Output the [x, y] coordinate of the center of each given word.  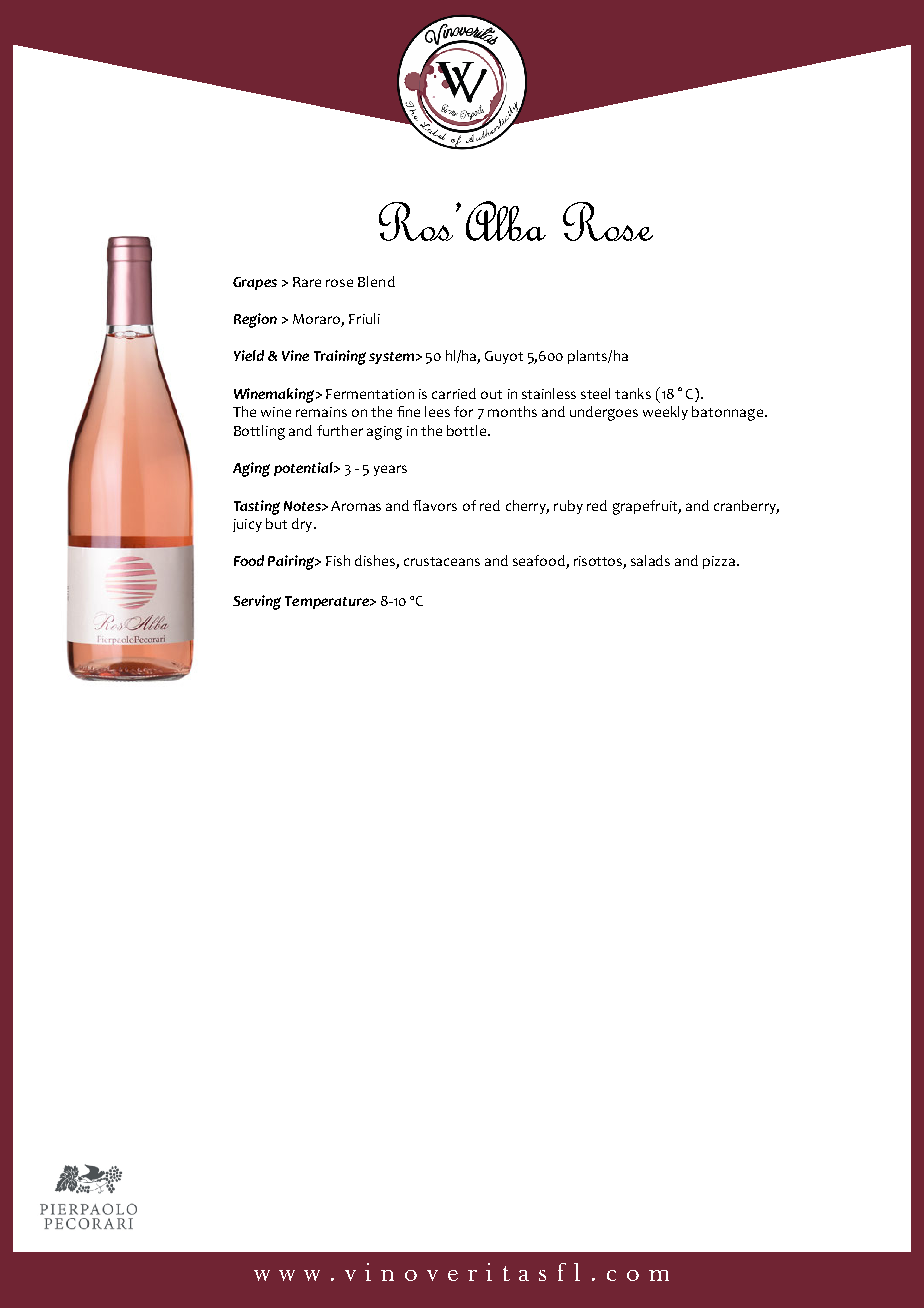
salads [650, 560]
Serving [257, 602]
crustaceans [442, 561]
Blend [376, 281]
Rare [307, 282]
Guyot [504, 357]
